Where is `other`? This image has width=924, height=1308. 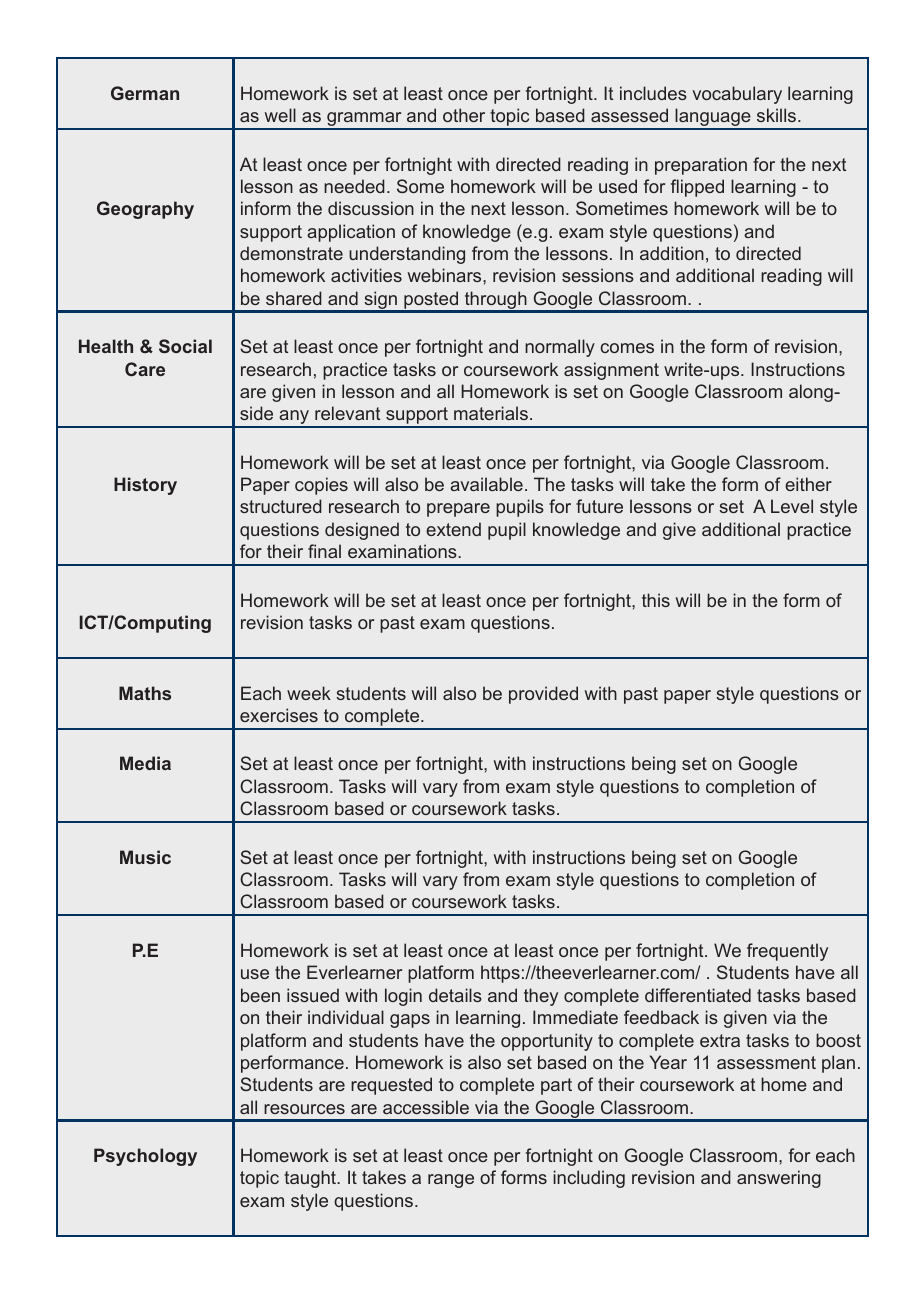 other is located at coordinates (464, 115).
